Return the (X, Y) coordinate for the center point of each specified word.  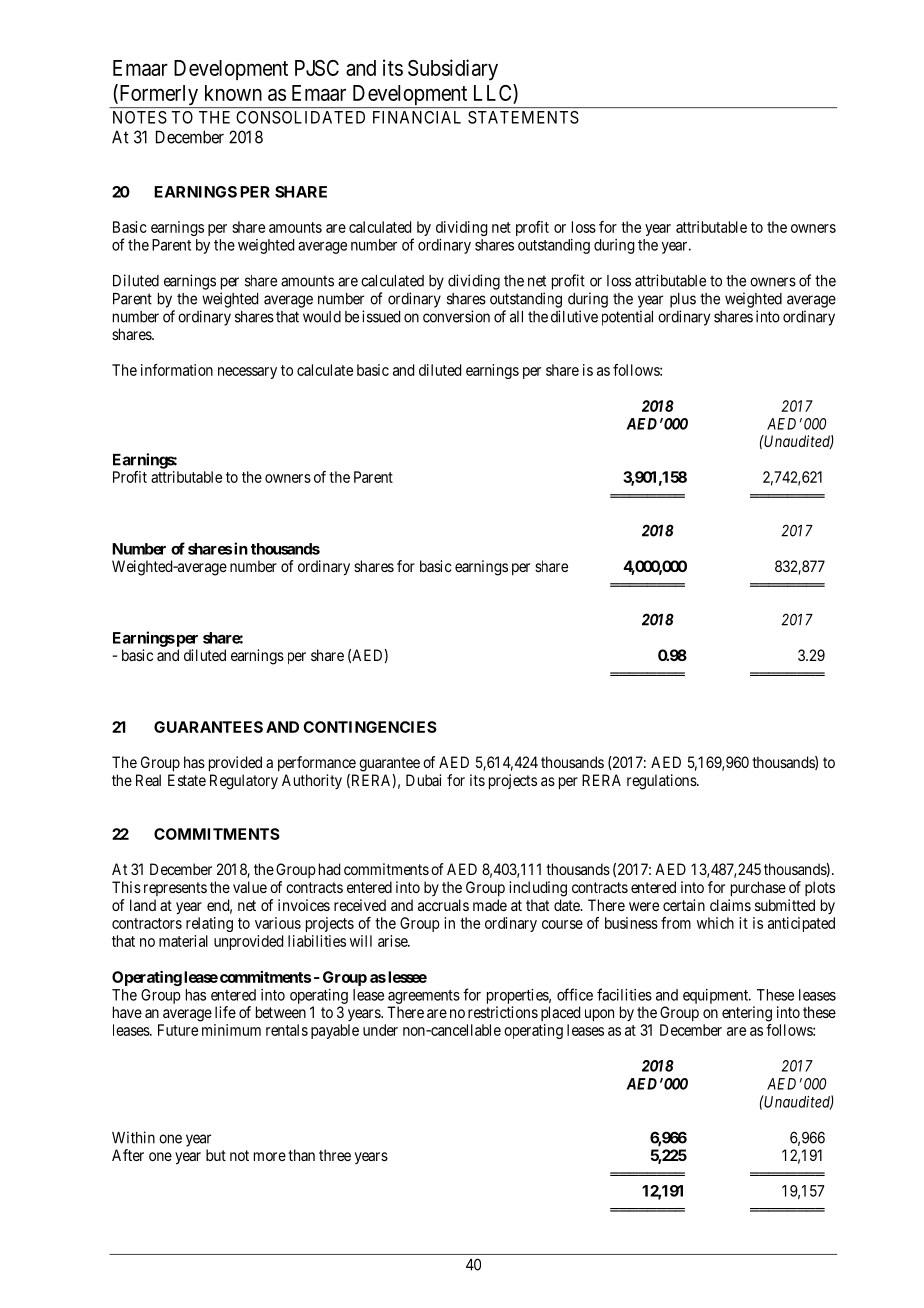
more (270, 1156)
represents (175, 889)
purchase (758, 889)
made (490, 905)
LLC (494, 92)
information (177, 370)
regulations (662, 782)
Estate (187, 780)
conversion (456, 316)
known (233, 93)
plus (683, 300)
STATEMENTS (523, 117)
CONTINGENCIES (370, 727)
